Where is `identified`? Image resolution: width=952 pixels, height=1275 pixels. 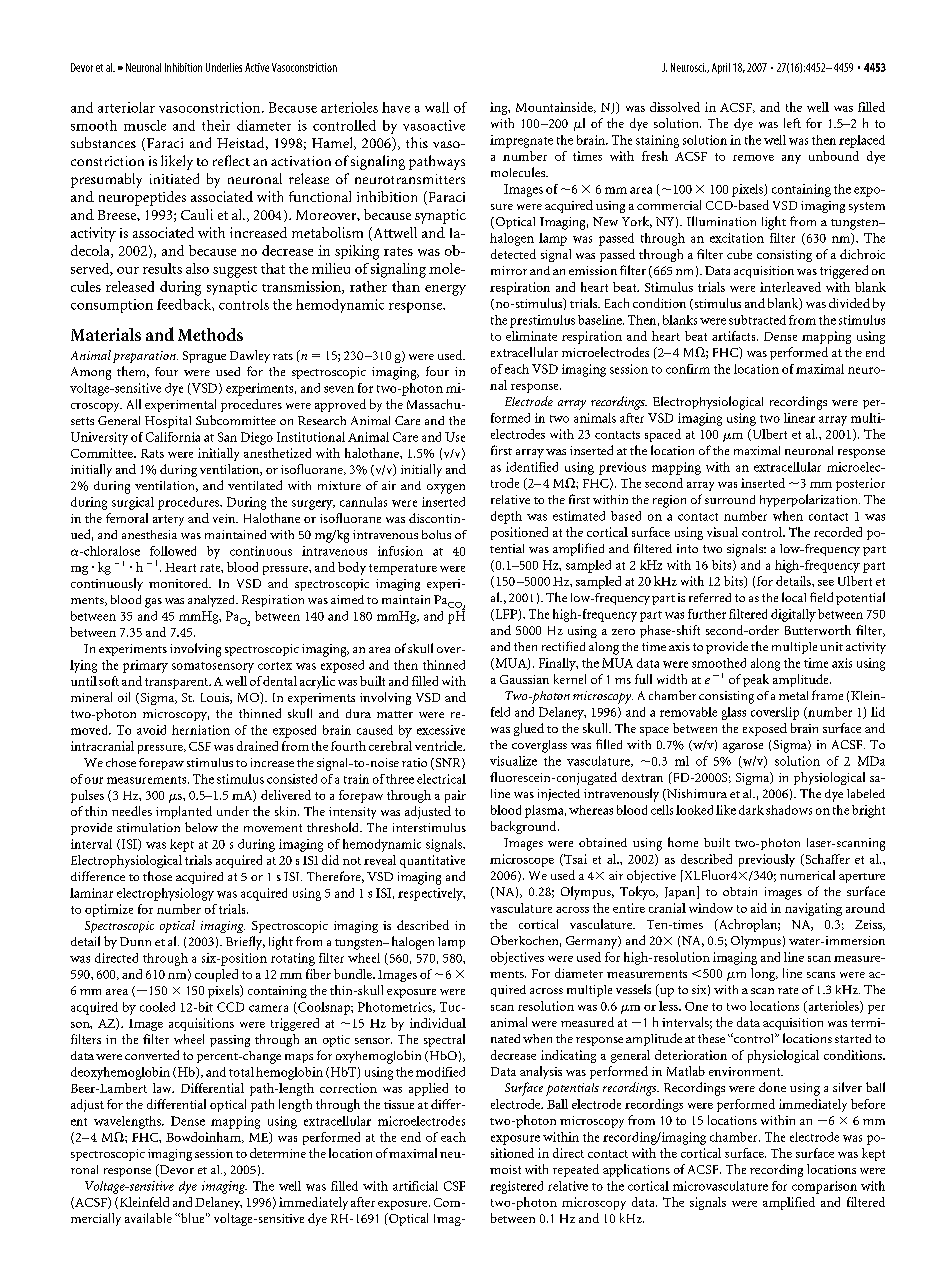
identified is located at coordinates (532, 467).
